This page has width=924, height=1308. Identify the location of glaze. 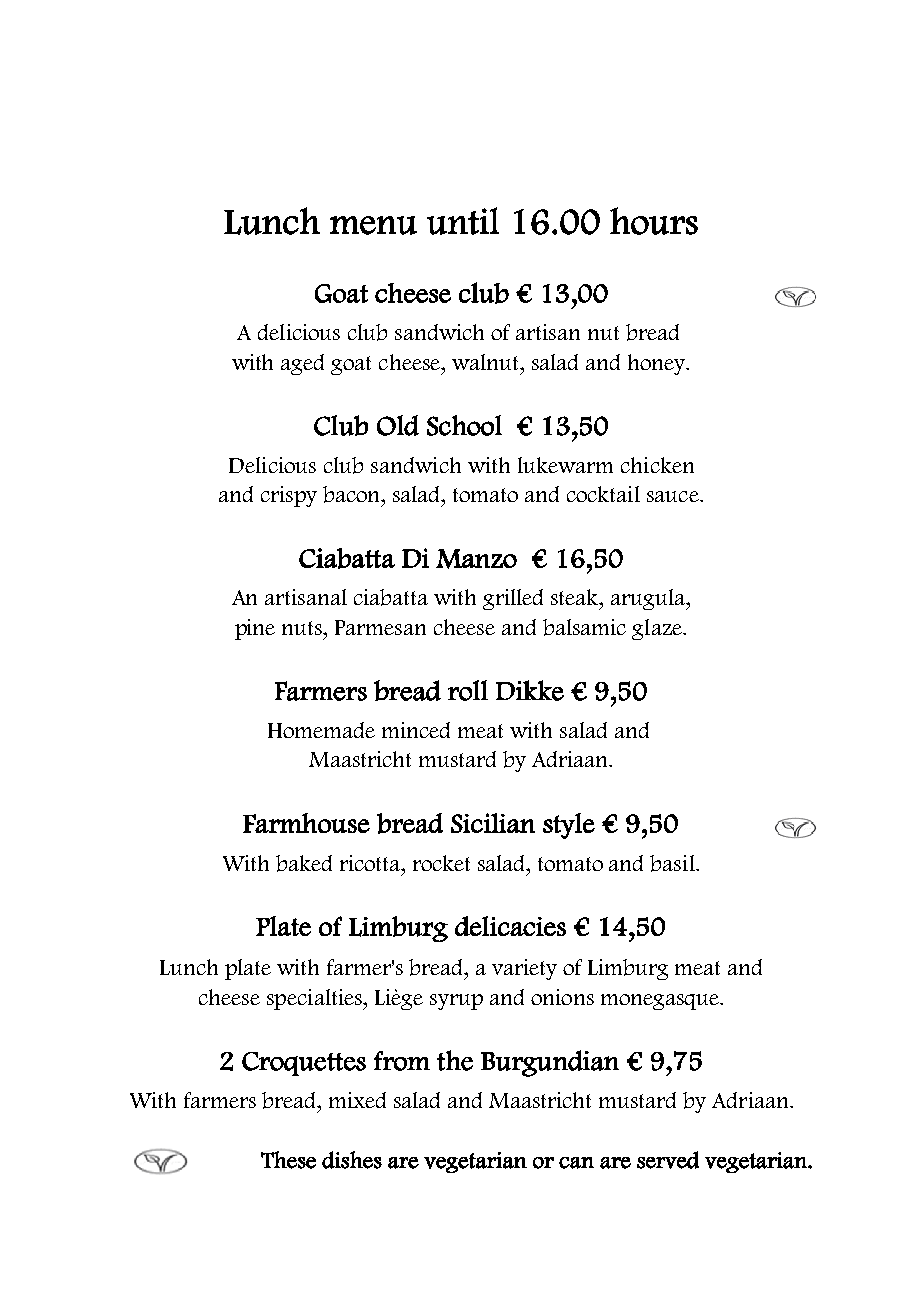
(658, 629).
